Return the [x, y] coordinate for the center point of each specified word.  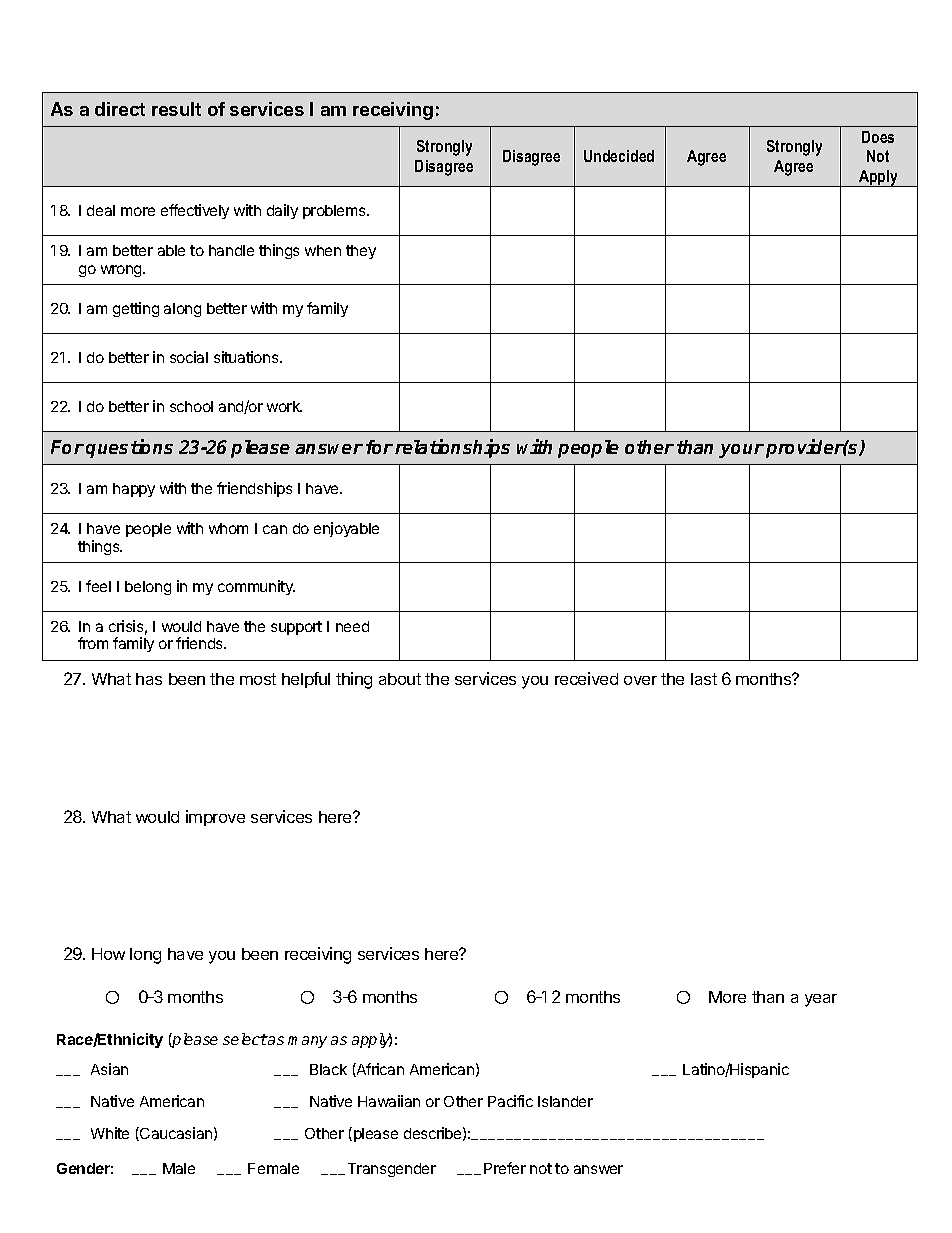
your [741, 451]
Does [878, 137]
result [176, 109]
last [704, 679]
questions [129, 448]
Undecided [619, 156]
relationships [452, 448]
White [110, 1133]
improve [215, 818]
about [400, 679]
